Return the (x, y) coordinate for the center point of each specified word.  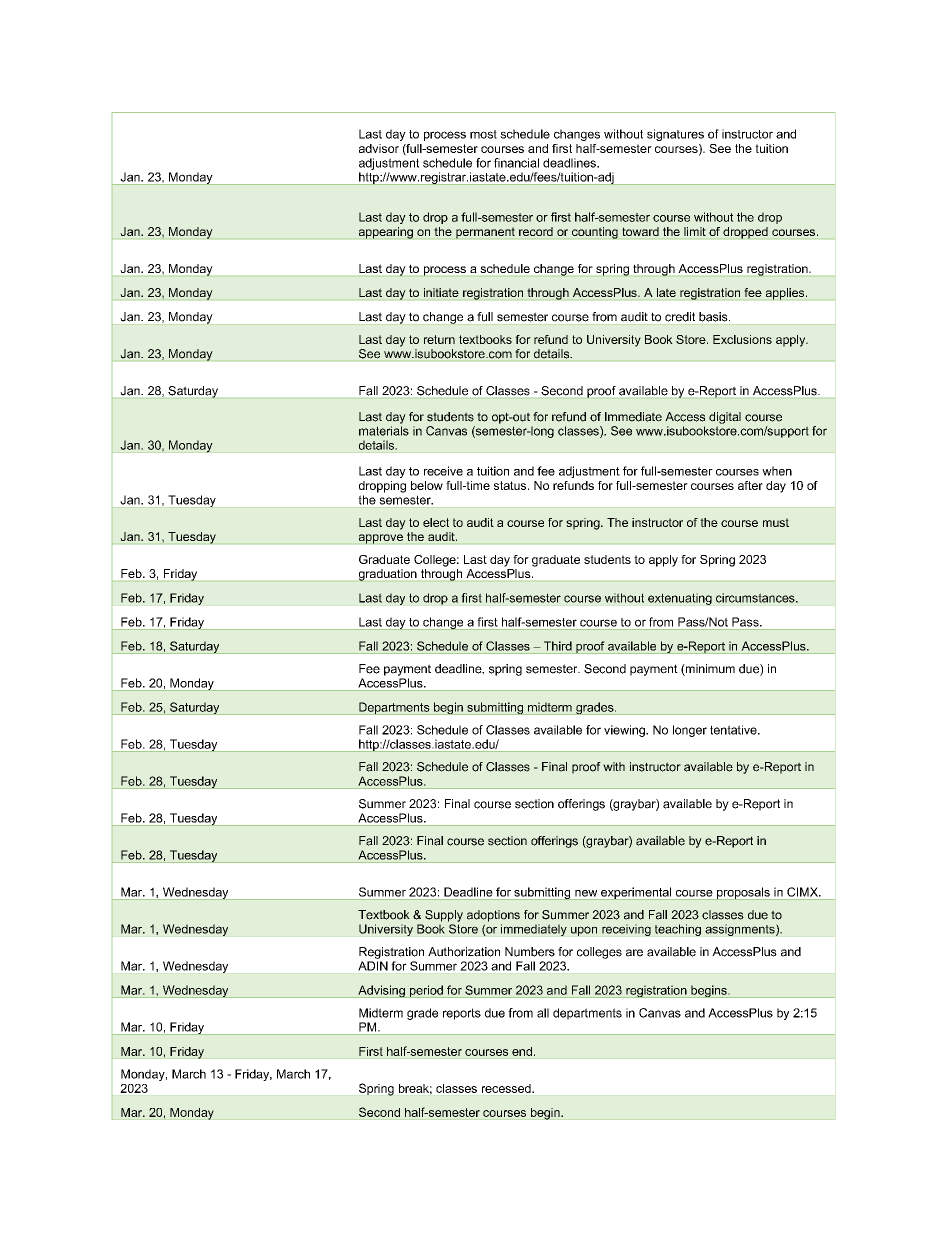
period (426, 991)
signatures (675, 135)
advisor (379, 148)
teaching (678, 930)
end (522, 1051)
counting (595, 233)
